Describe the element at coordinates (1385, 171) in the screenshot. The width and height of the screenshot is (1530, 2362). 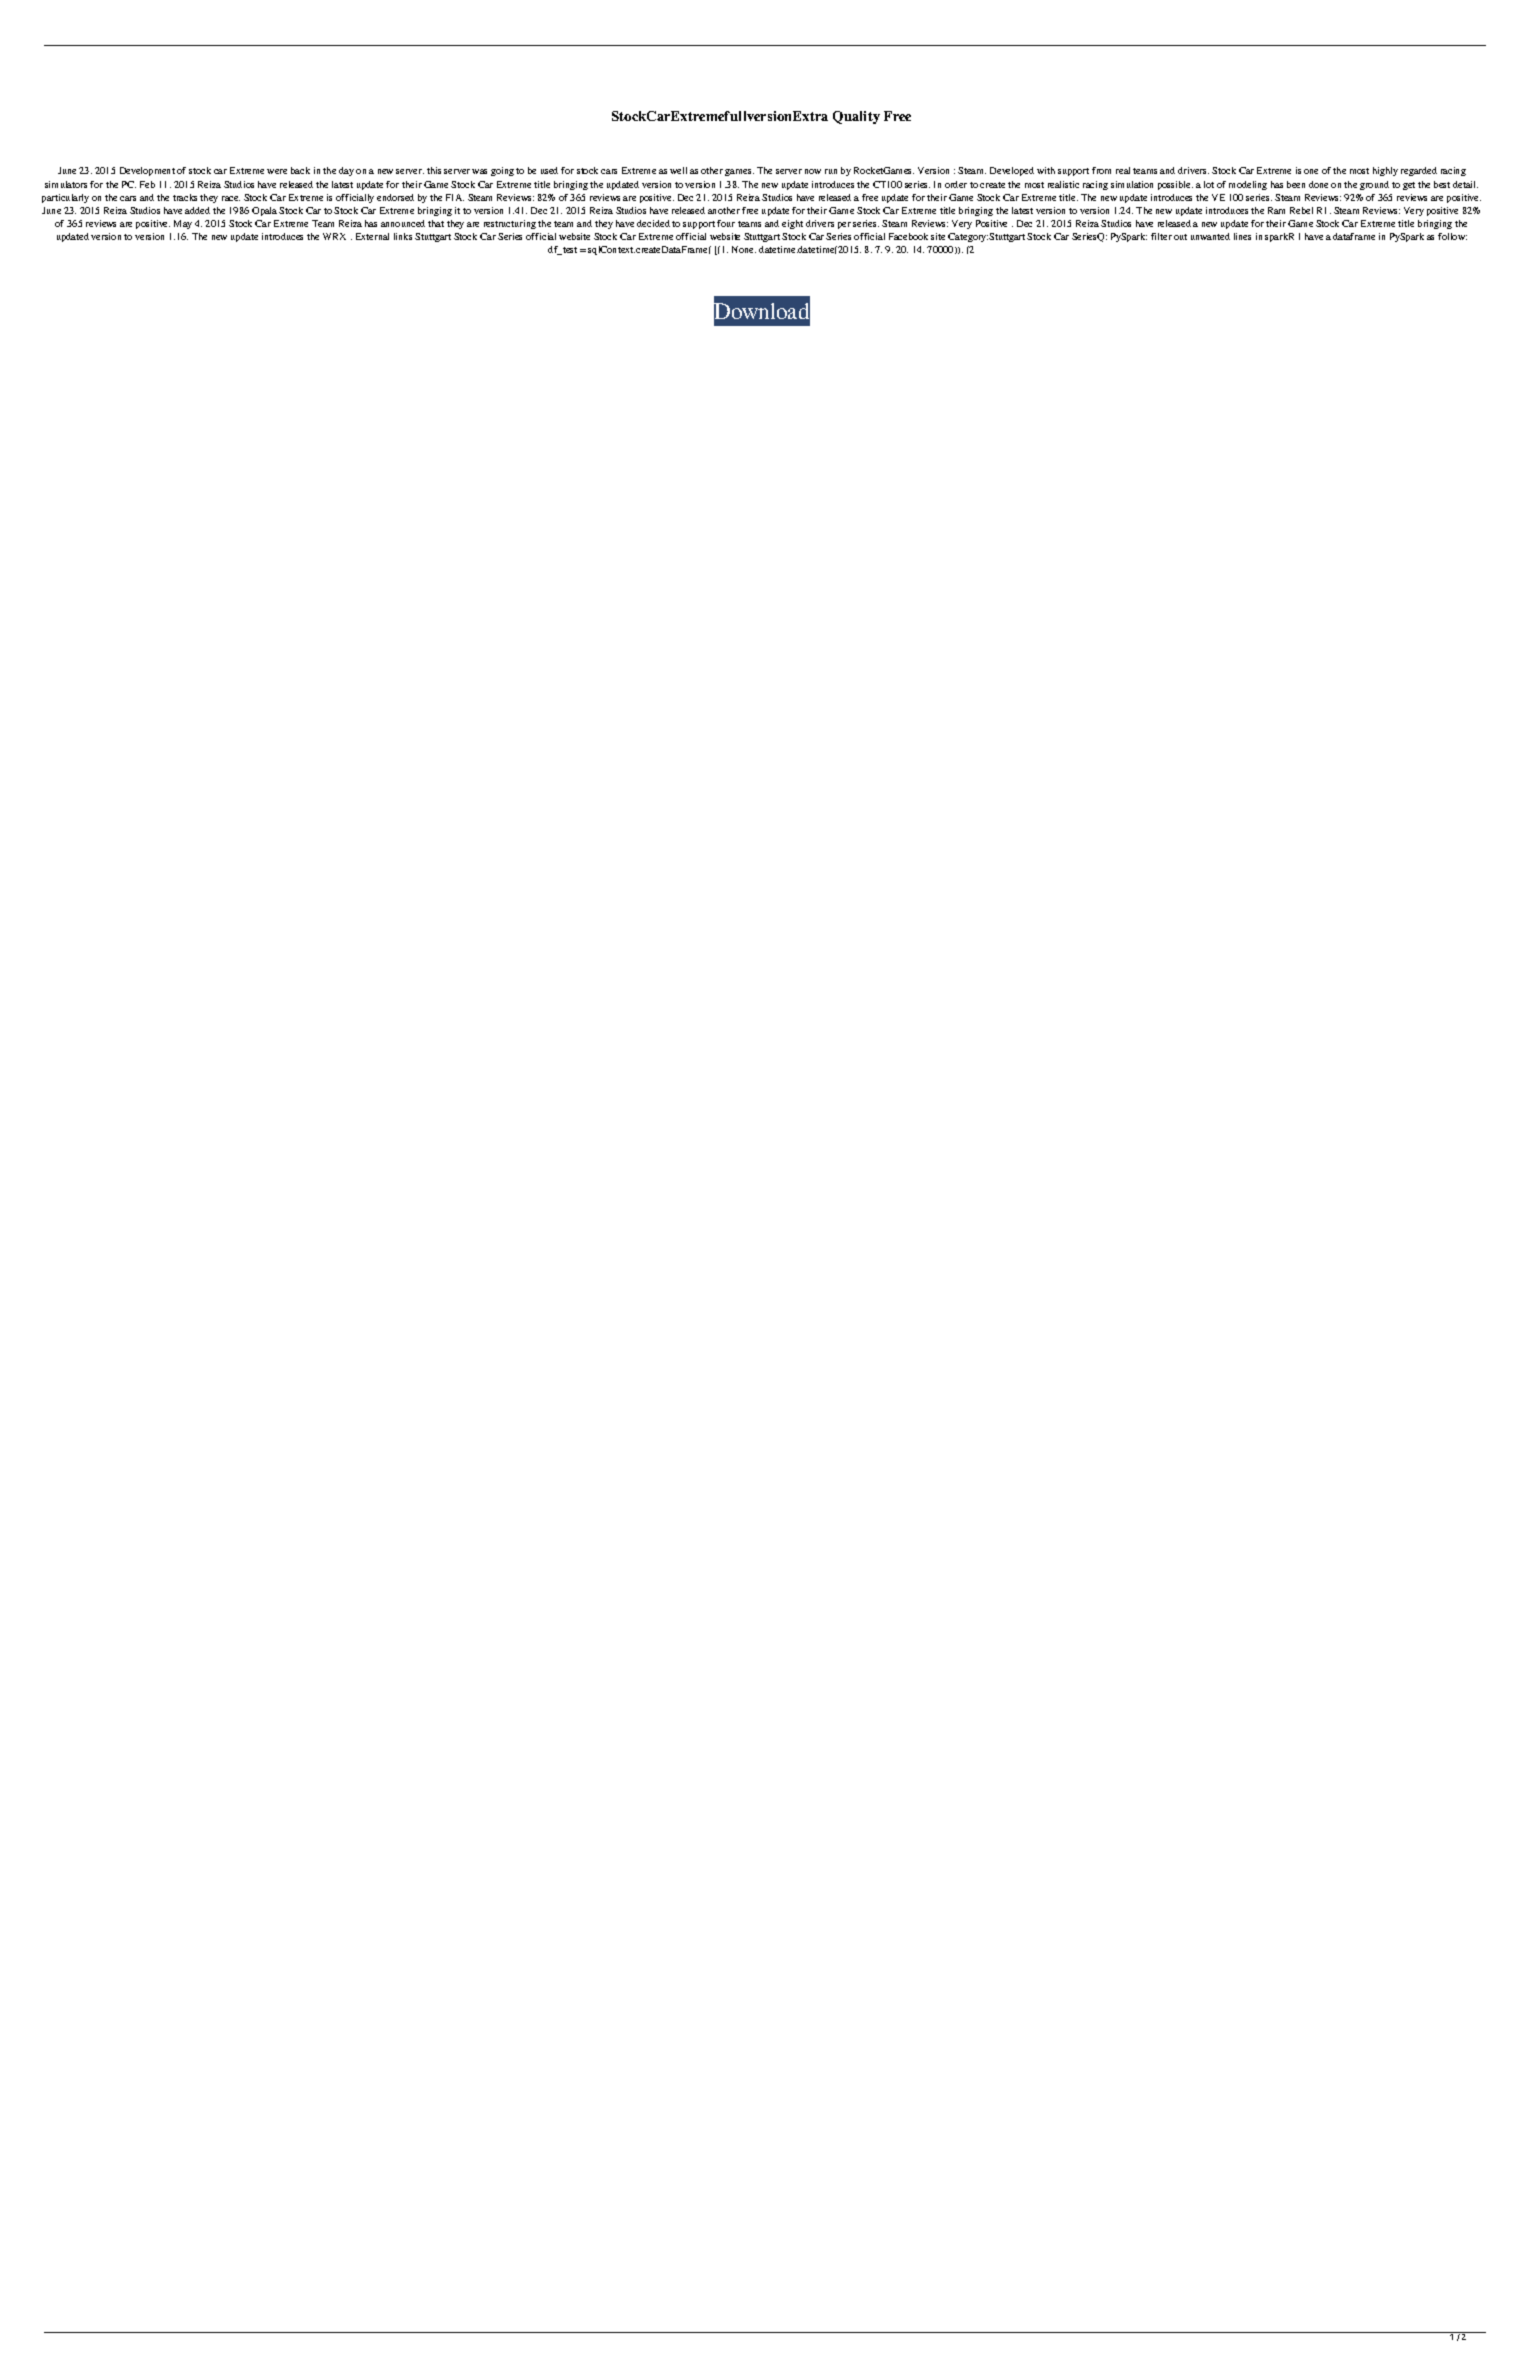
I see `highly` at that location.
